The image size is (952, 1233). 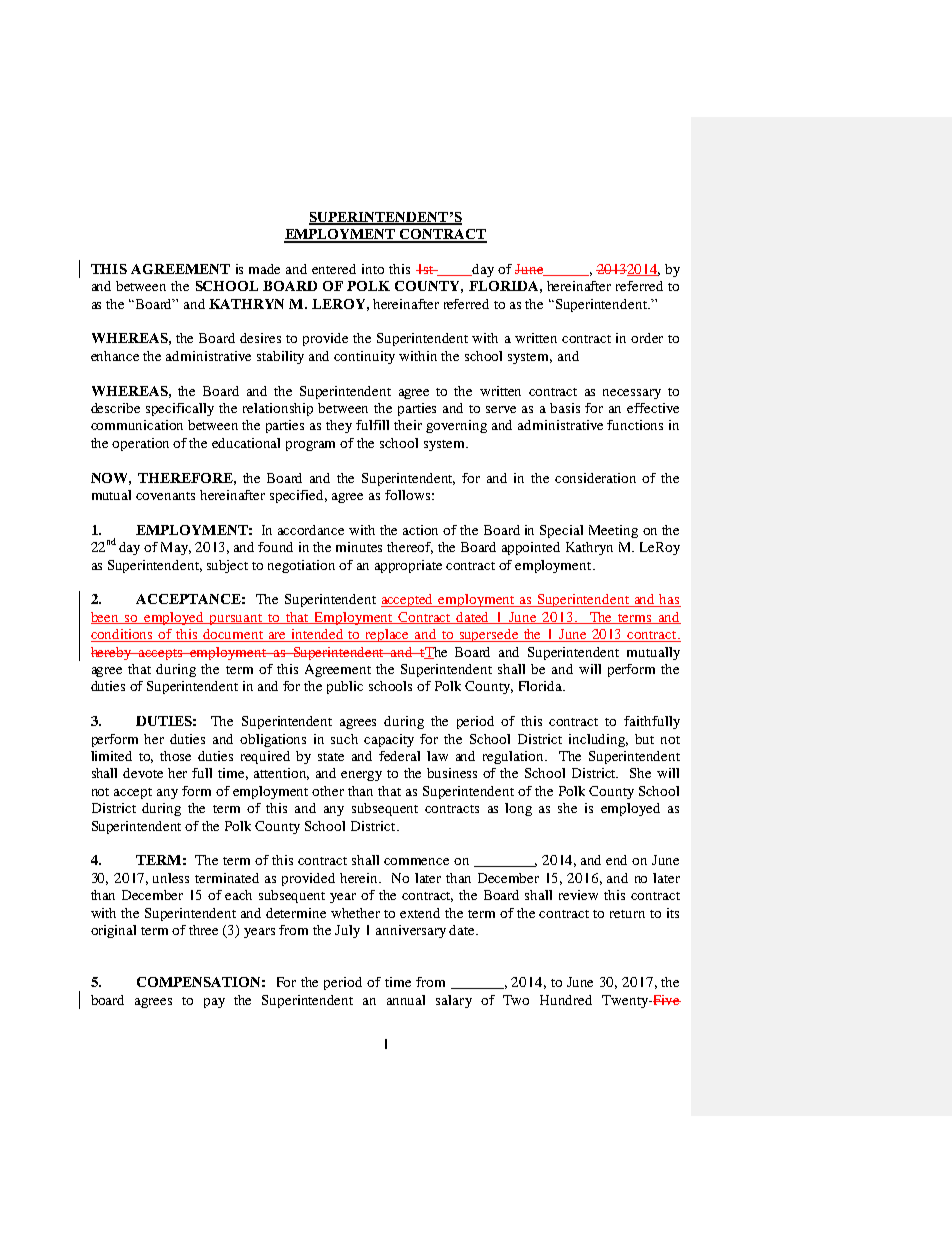 What do you see at coordinates (264, 269) in the image?
I see `made` at bounding box center [264, 269].
